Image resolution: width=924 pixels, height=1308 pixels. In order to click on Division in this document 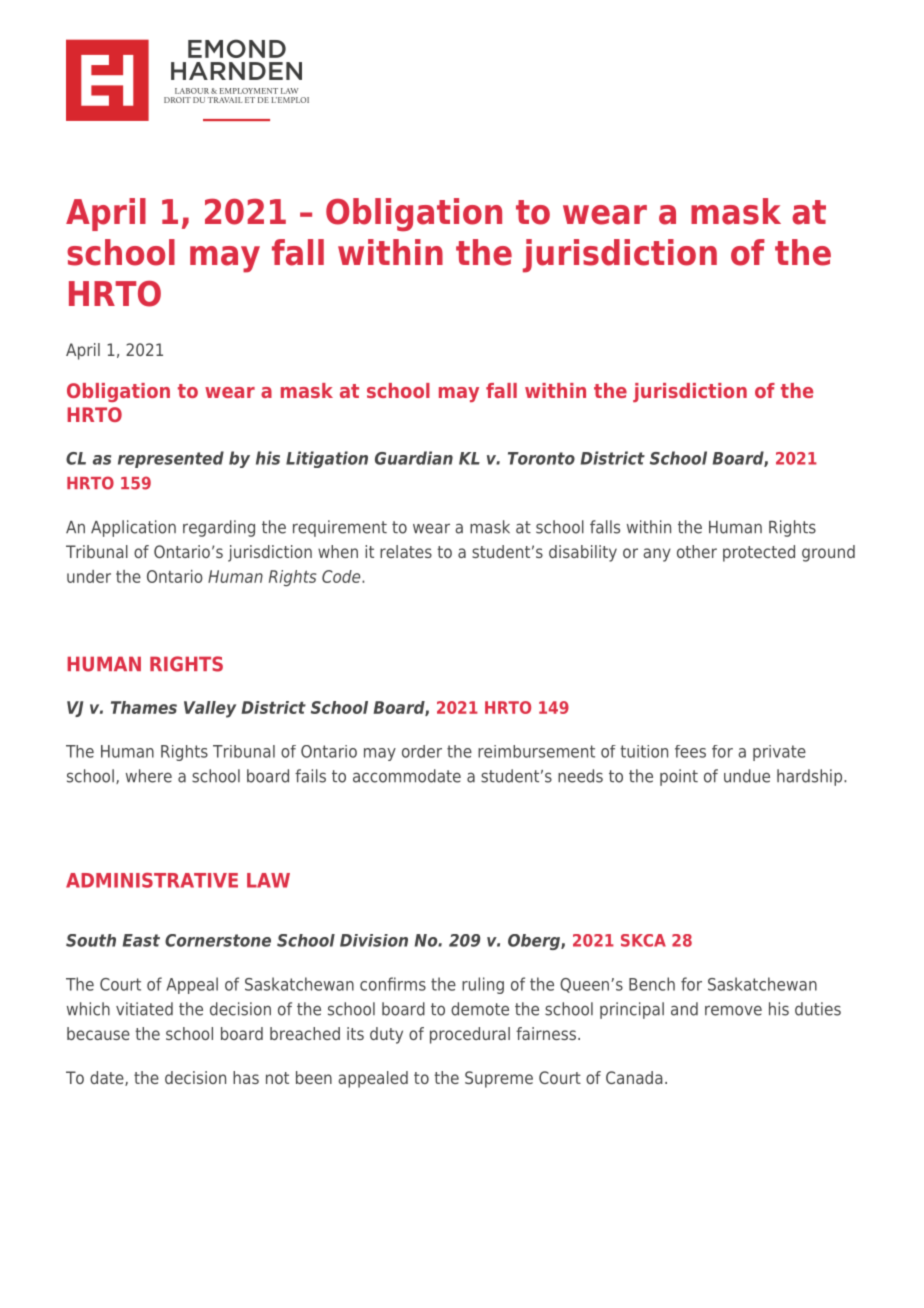, I will do `click(374, 940)`.
